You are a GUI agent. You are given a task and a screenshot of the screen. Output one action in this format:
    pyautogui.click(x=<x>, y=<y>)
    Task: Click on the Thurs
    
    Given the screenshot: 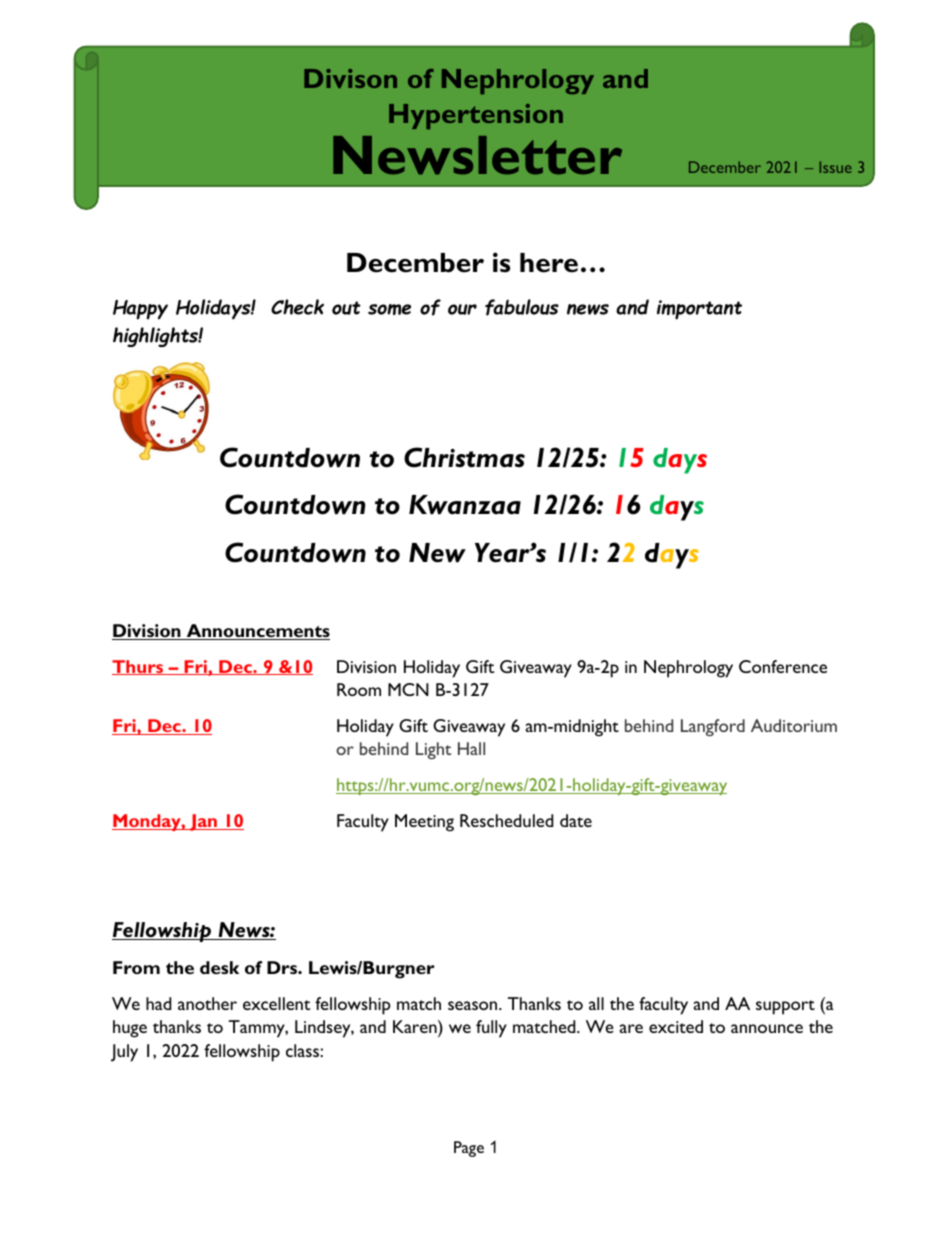 What is the action you would take?
    pyautogui.click(x=139, y=667)
